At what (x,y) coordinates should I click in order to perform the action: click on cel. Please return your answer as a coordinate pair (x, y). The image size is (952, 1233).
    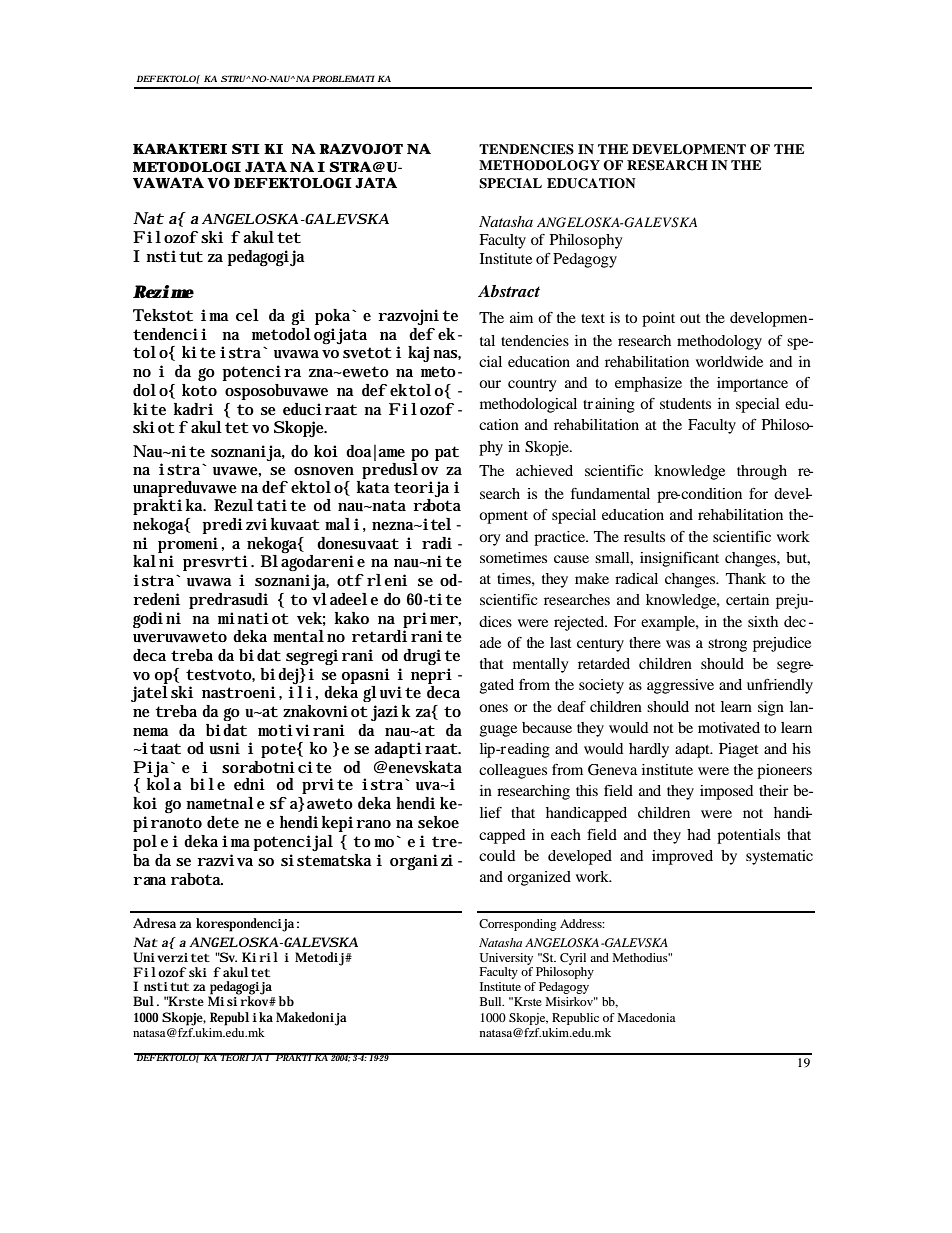
    Looking at the image, I should click on (247, 315).
